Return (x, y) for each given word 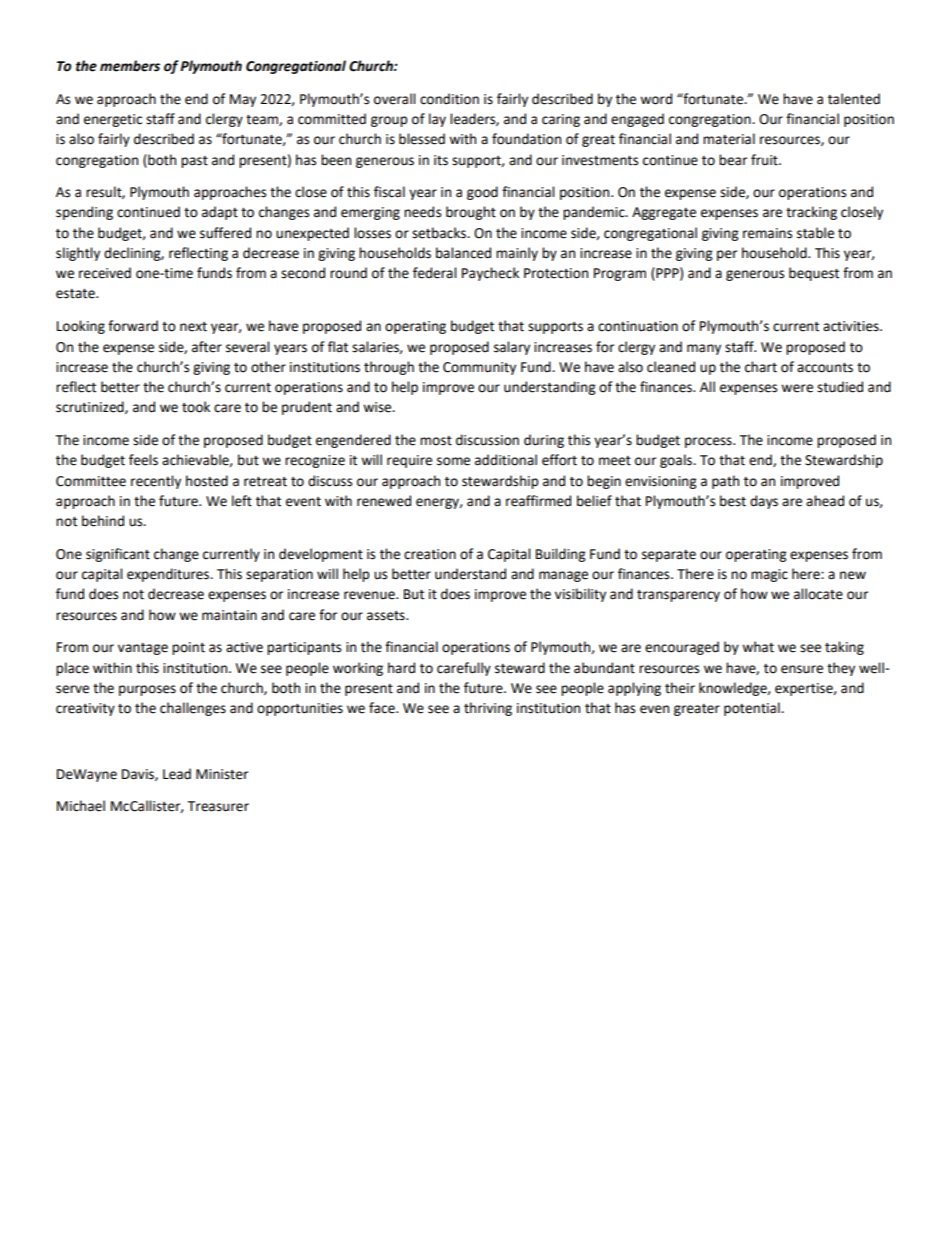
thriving (488, 709)
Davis (139, 775)
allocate (818, 594)
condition (449, 99)
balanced (463, 253)
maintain (229, 615)
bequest (814, 274)
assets (387, 616)
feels (143, 460)
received (105, 273)
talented (854, 99)
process (709, 442)
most (436, 441)
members (130, 66)
